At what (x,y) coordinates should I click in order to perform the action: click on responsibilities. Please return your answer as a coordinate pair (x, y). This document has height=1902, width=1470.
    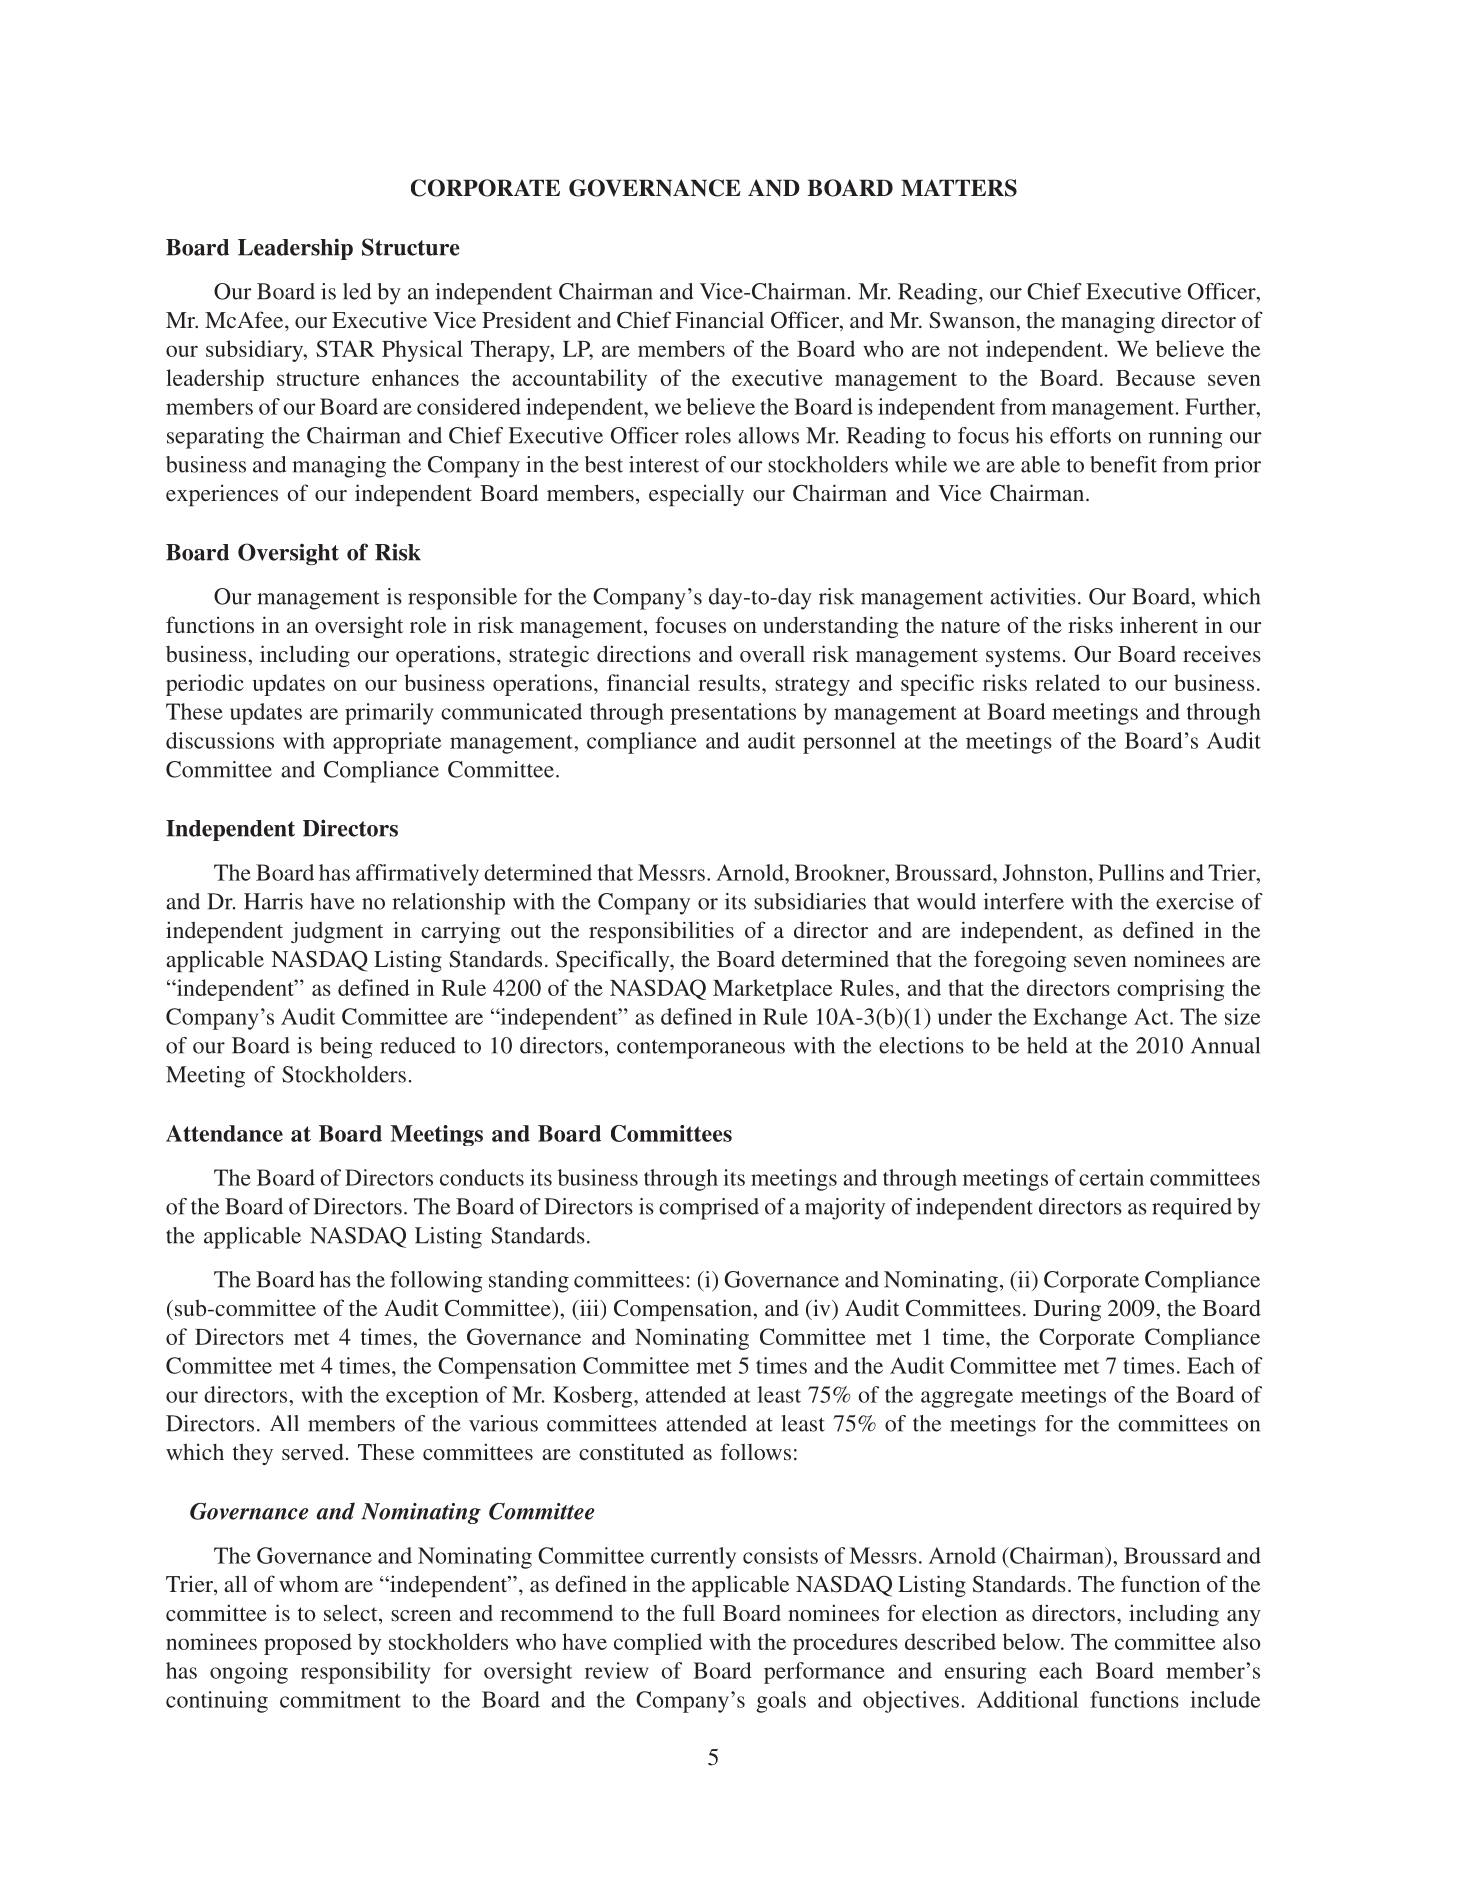
    Looking at the image, I should click on (661, 932).
